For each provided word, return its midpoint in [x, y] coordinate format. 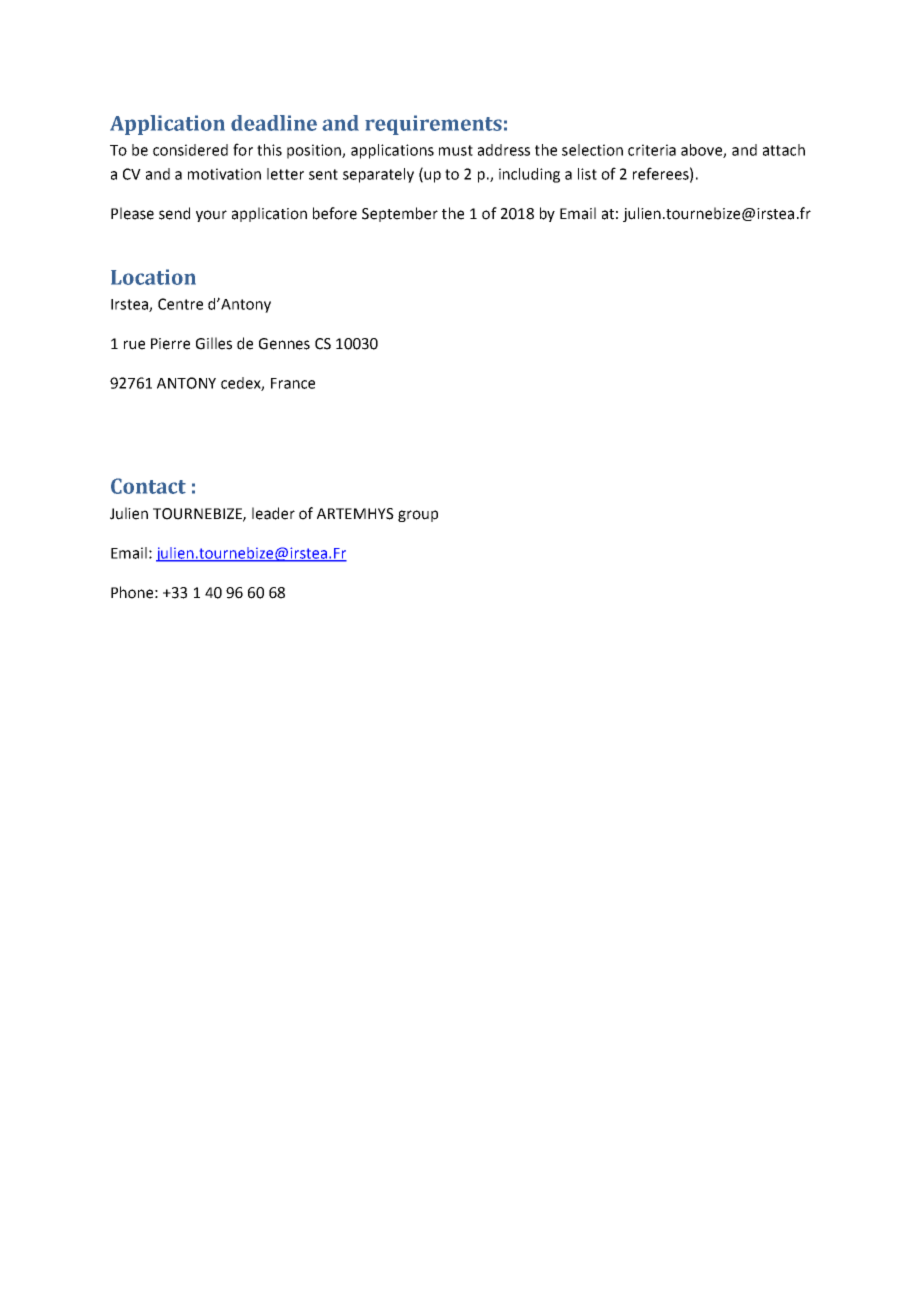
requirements [433, 125]
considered [190, 150]
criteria [652, 150]
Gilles [214, 343]
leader [273, 513]
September [400, 214]
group [418, 516]
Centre [180, 304]
